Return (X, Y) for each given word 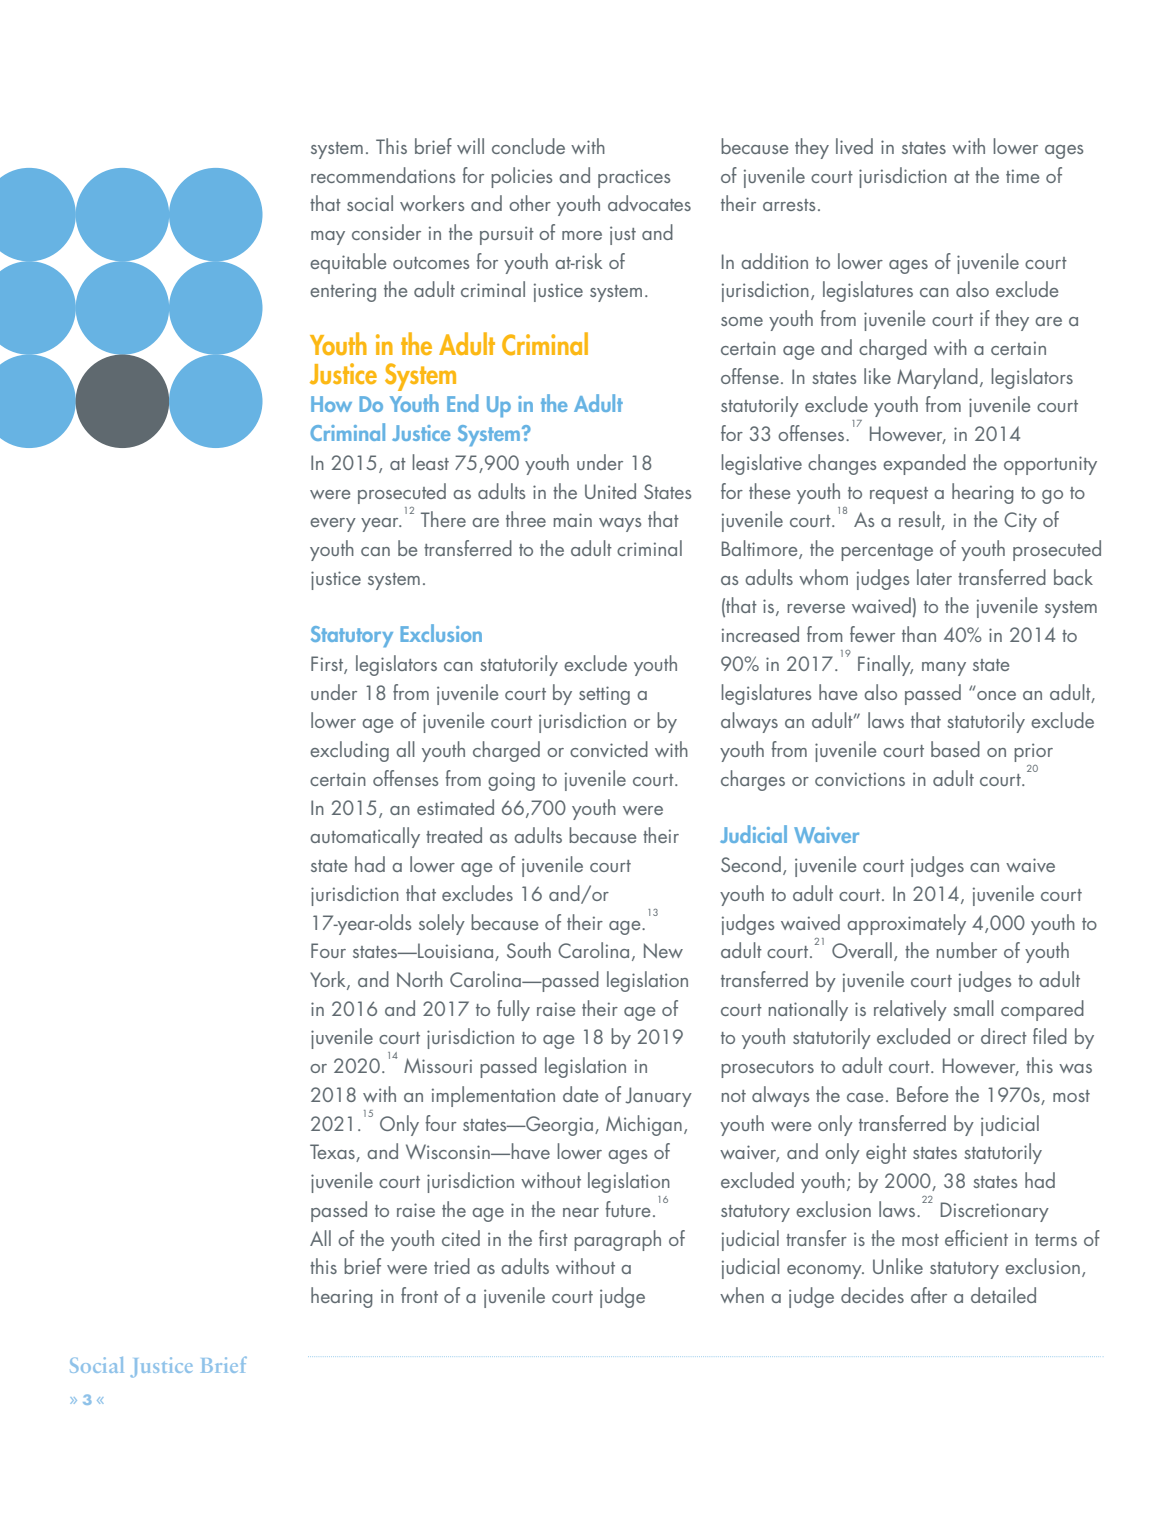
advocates (649, 203)
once (996, 695)
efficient (976, 1238)
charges (753, 780)
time (1022, 176)
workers (432, 203)
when (742, 1295)
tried (452, 1266)
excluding (349, 751)
